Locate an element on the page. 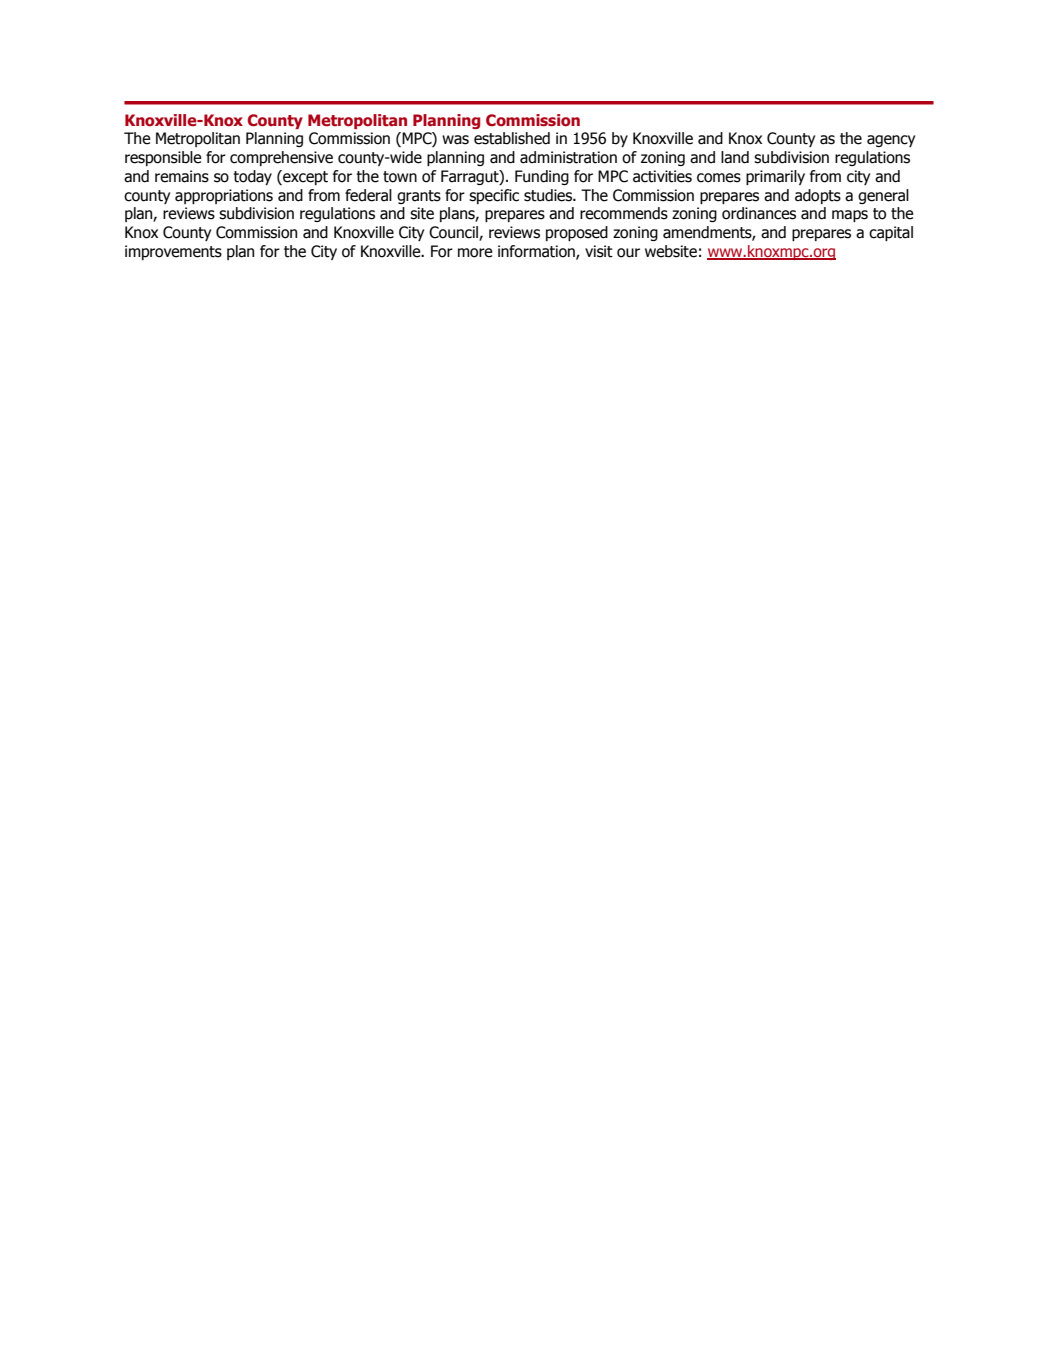  established is located at coordinates (512, 138).
